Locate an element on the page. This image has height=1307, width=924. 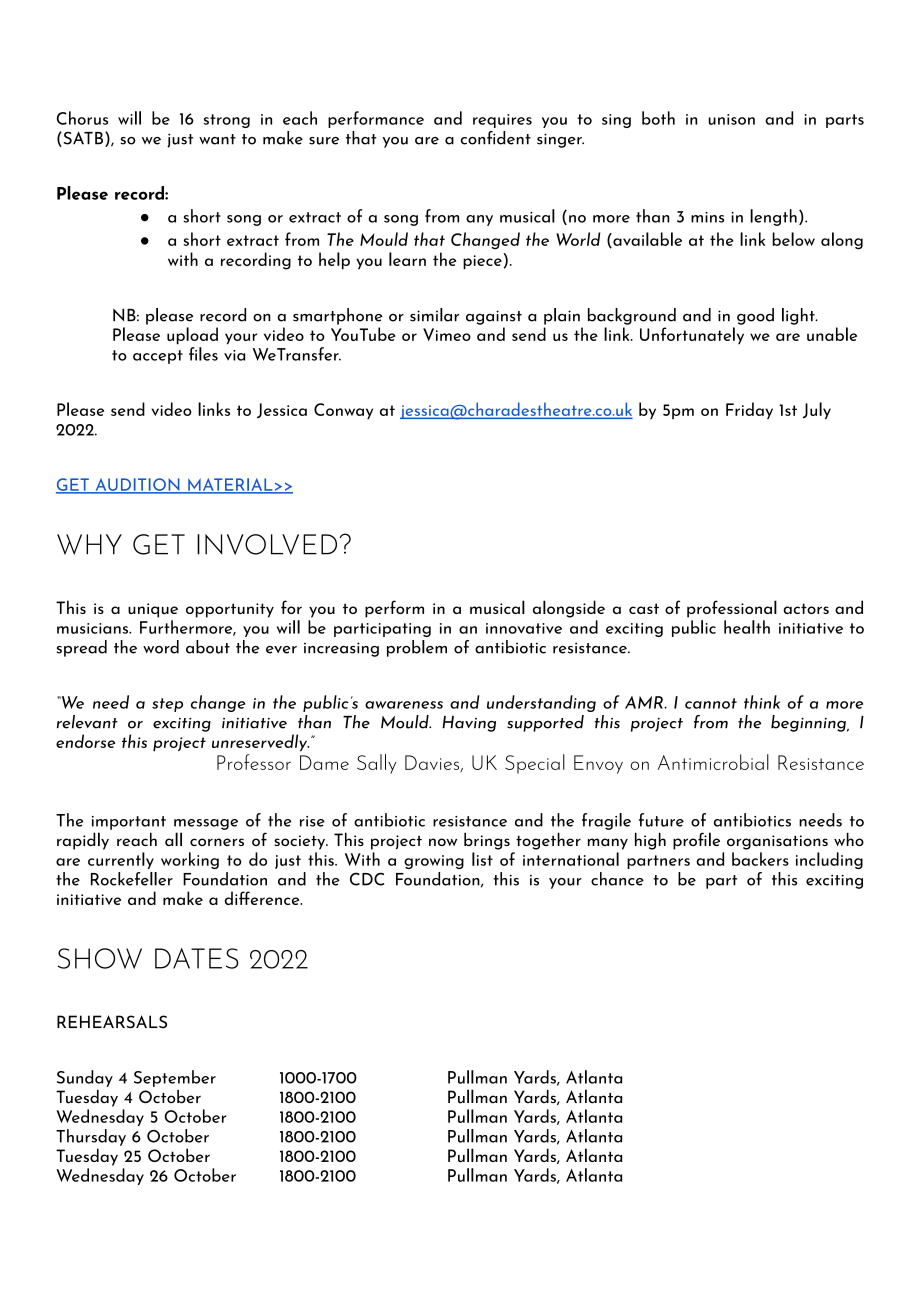
confident is located at coordinates (496, 138).
